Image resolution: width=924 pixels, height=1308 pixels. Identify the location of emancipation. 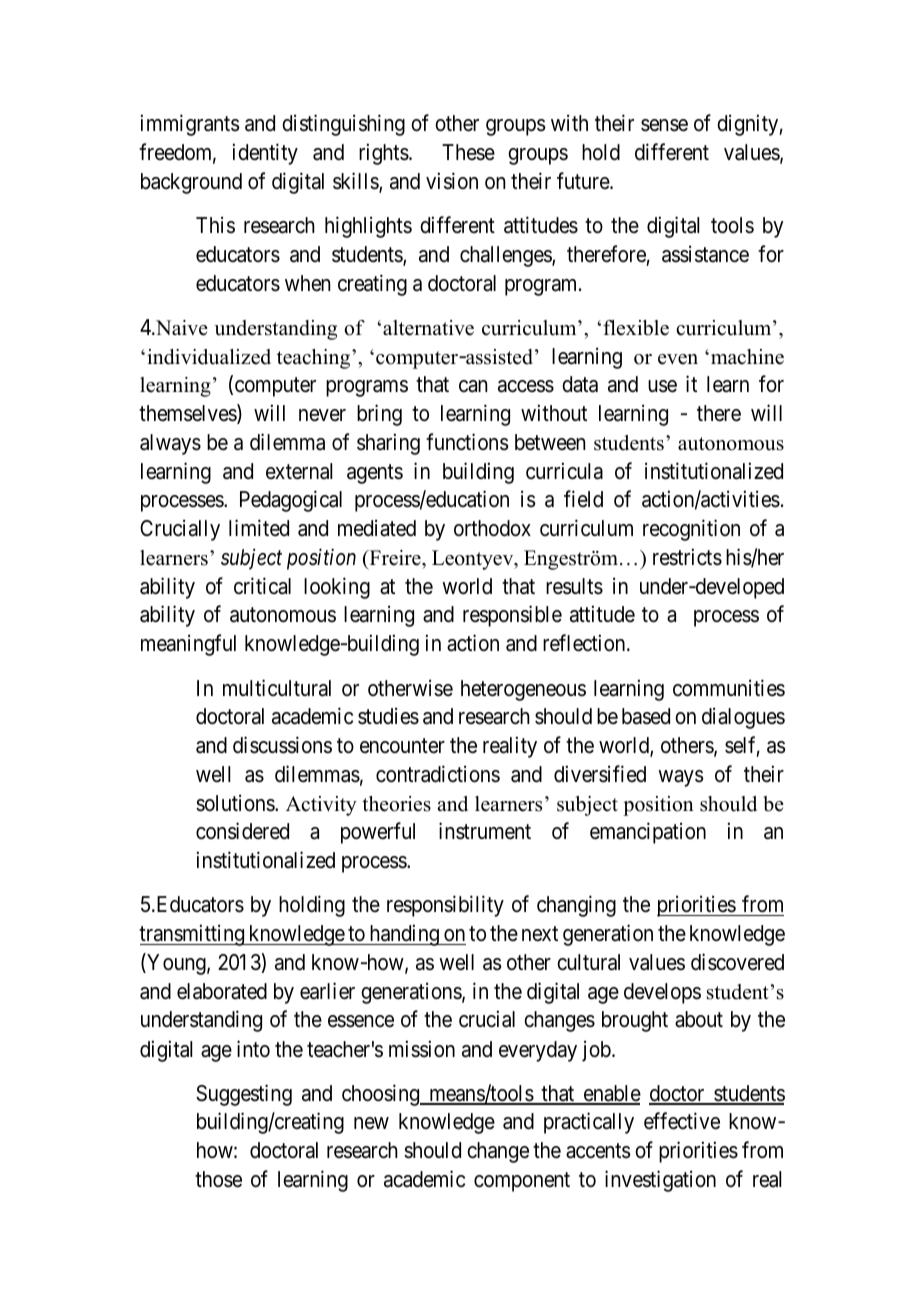
(648, 833).
